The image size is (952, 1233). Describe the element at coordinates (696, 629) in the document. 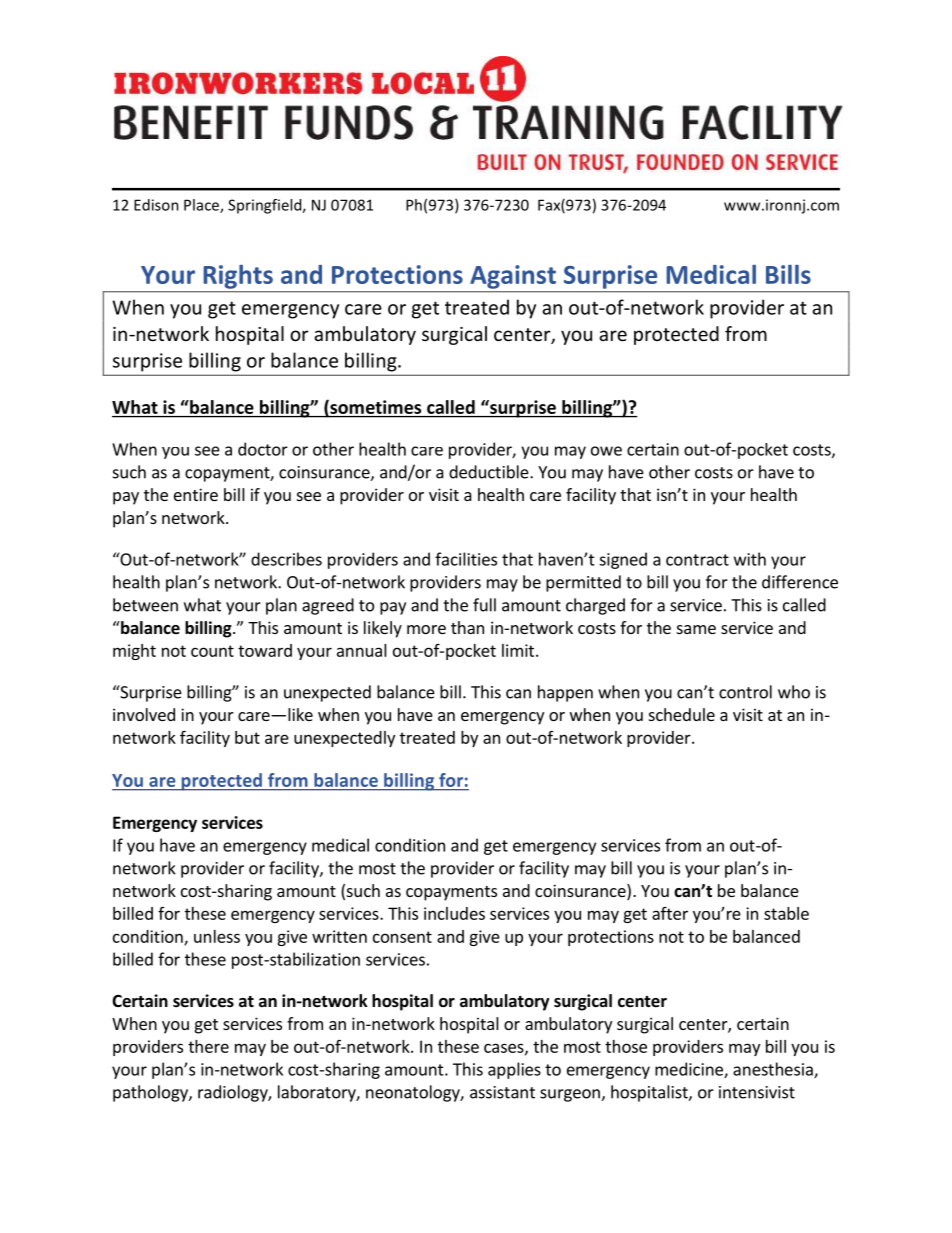

I see `same` at that location.
